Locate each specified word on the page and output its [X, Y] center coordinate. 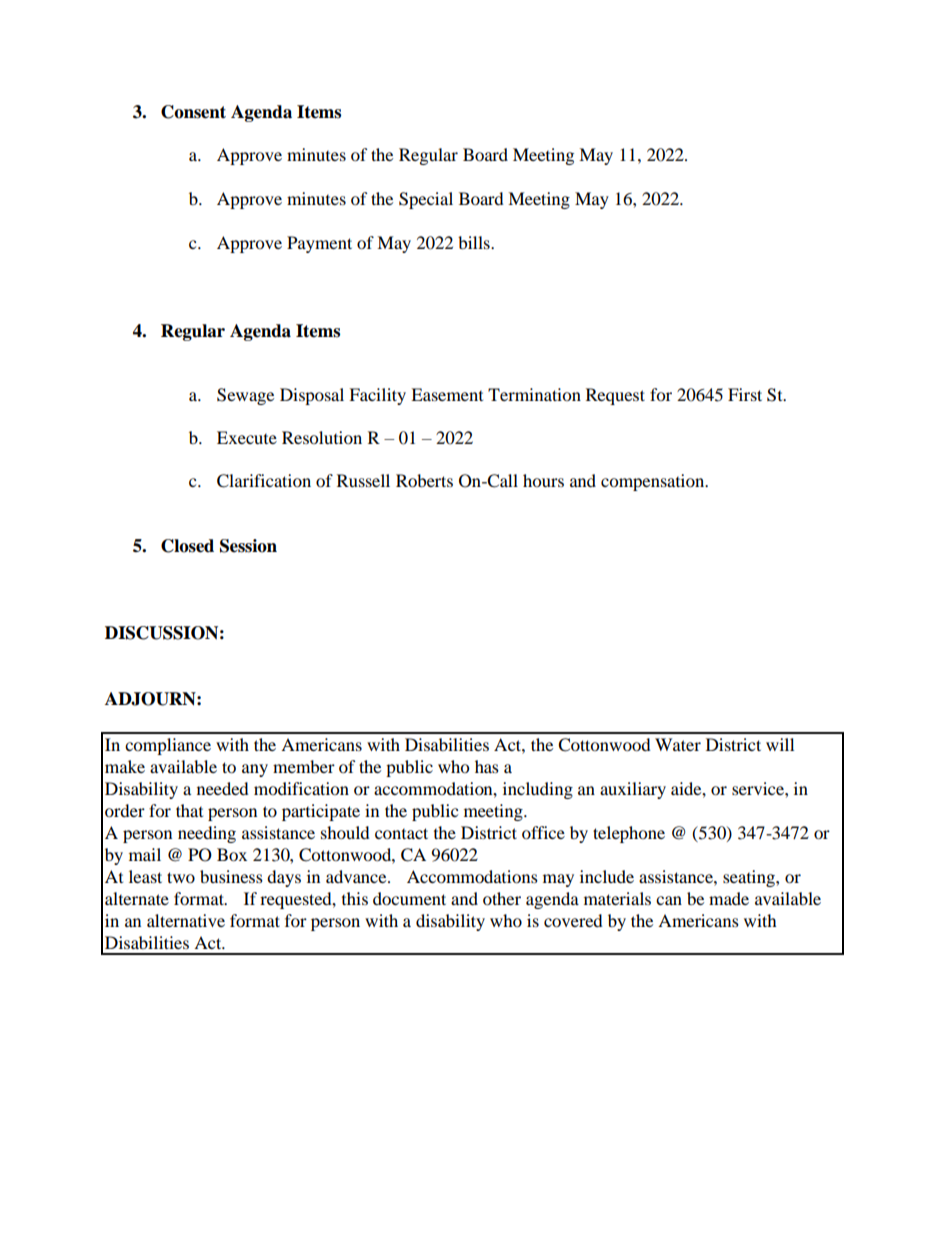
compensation [654, 482]
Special [426, 200]
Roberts [424, 480]
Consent [193, 112]
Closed [187, 546]
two [181, 877]
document [409, 898]
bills [475, 242]
